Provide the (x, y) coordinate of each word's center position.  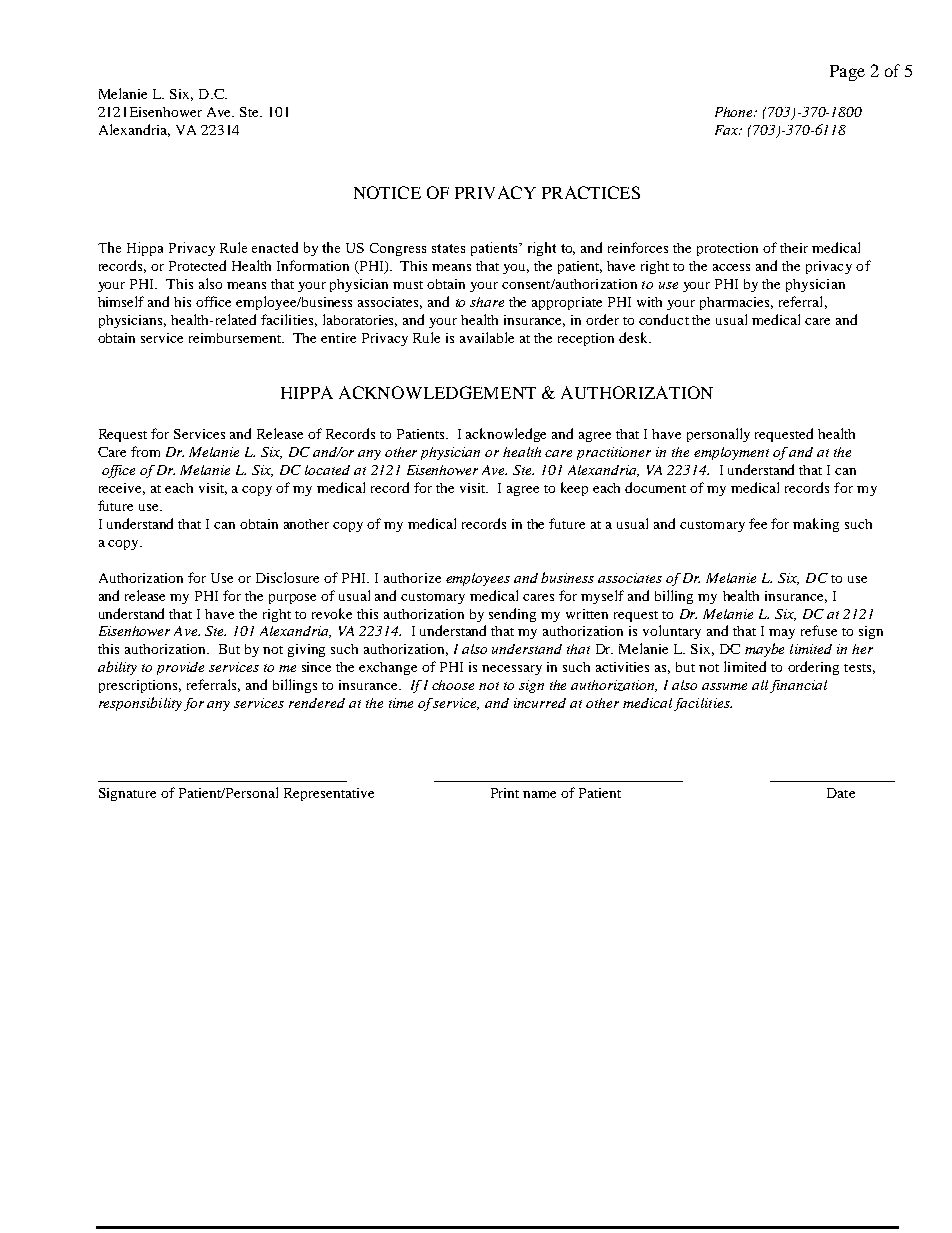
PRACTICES (591, 192)
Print (505, 793)
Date (841, 793)
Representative (329, 794)
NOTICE (387, 192)
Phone (735, 112)
